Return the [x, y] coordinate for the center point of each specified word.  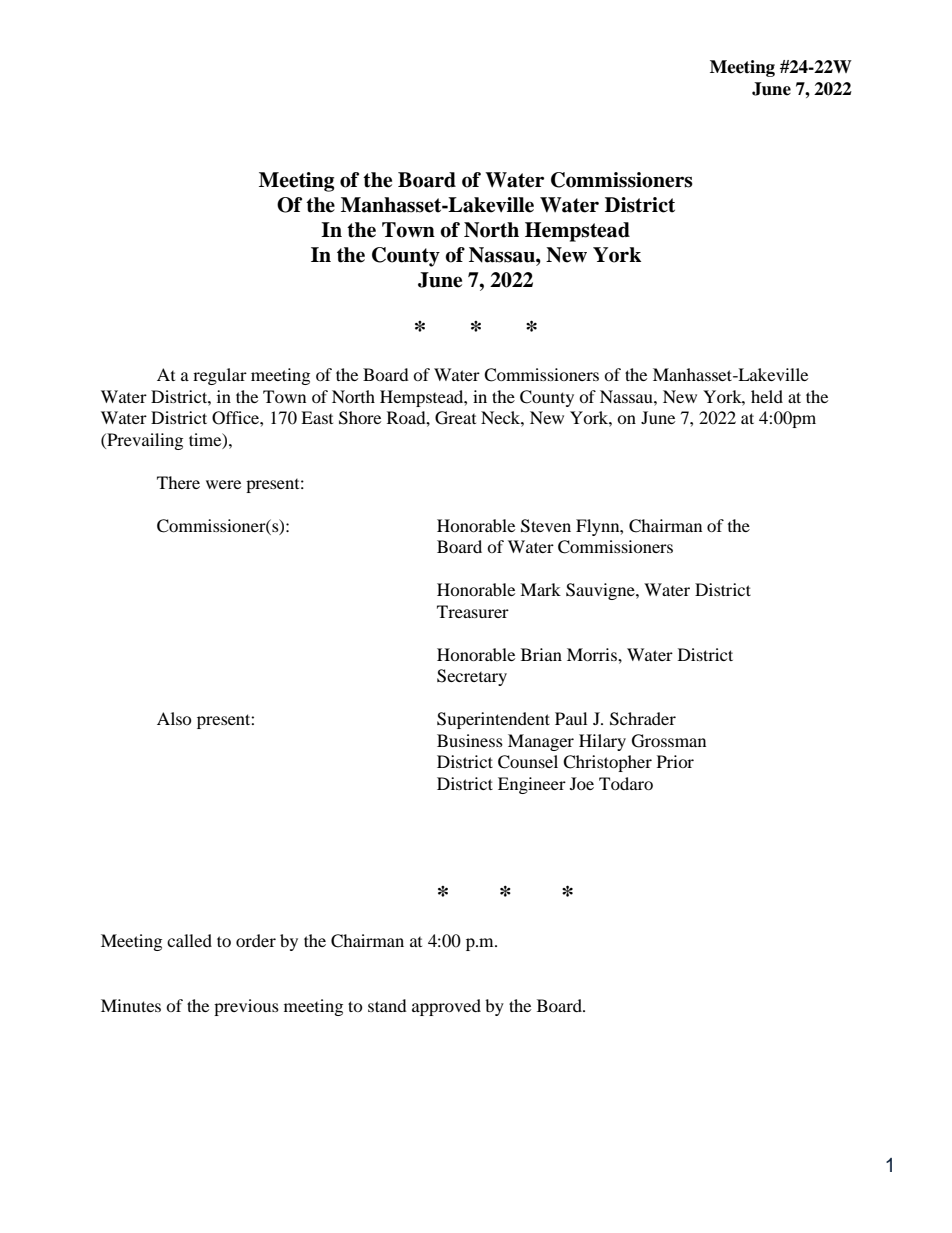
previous [246, 1007]
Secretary [472, 677]
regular [220, 376]
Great [455, 418]
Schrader [643, 719]
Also [174, 718]
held [767, 396]
